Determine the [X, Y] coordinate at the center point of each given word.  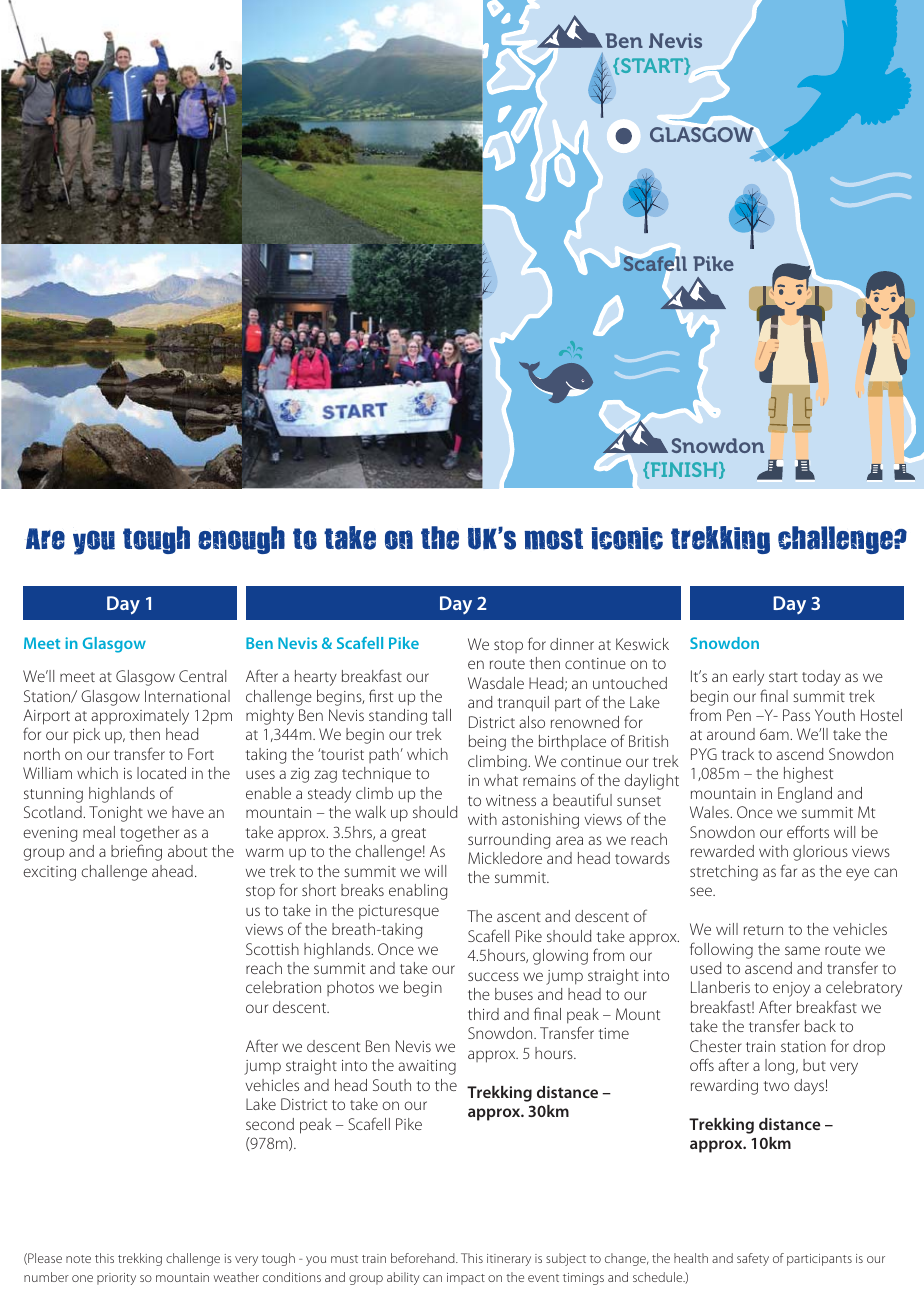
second [270, 1124]
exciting [49, 873]
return [763, 930]
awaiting [427, 1067]
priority [116, 1279]
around [731, 734]
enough [241, 540]
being [487, 743]
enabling [418, 892]
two [776, 1086]
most [554, 539]
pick [87, 736]
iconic [627, 538]
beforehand [424, 1258]
